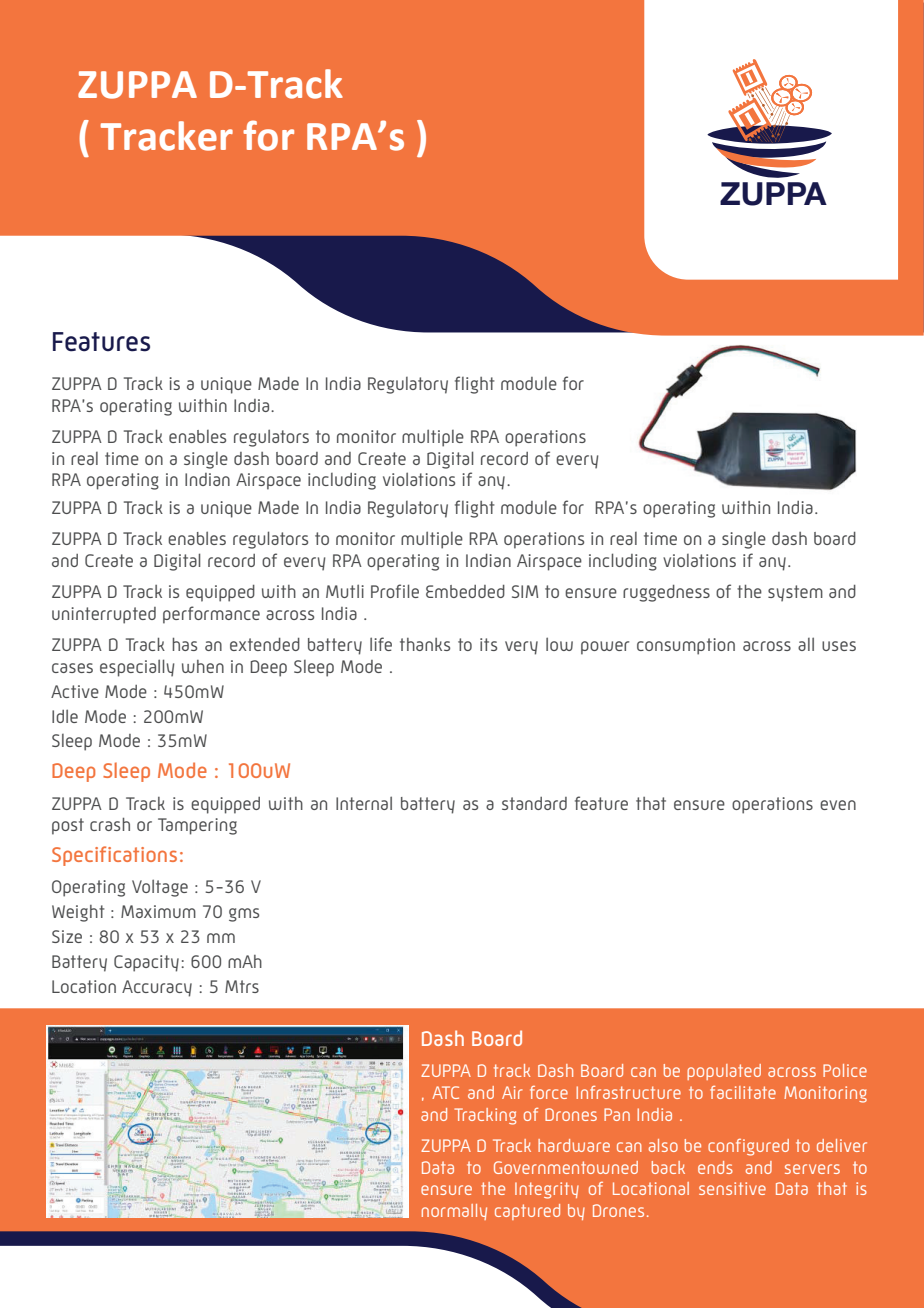 This image has height=1308, width=924. Describe the element at coordinates (838, 805) in the image. I see `even` at that location.
